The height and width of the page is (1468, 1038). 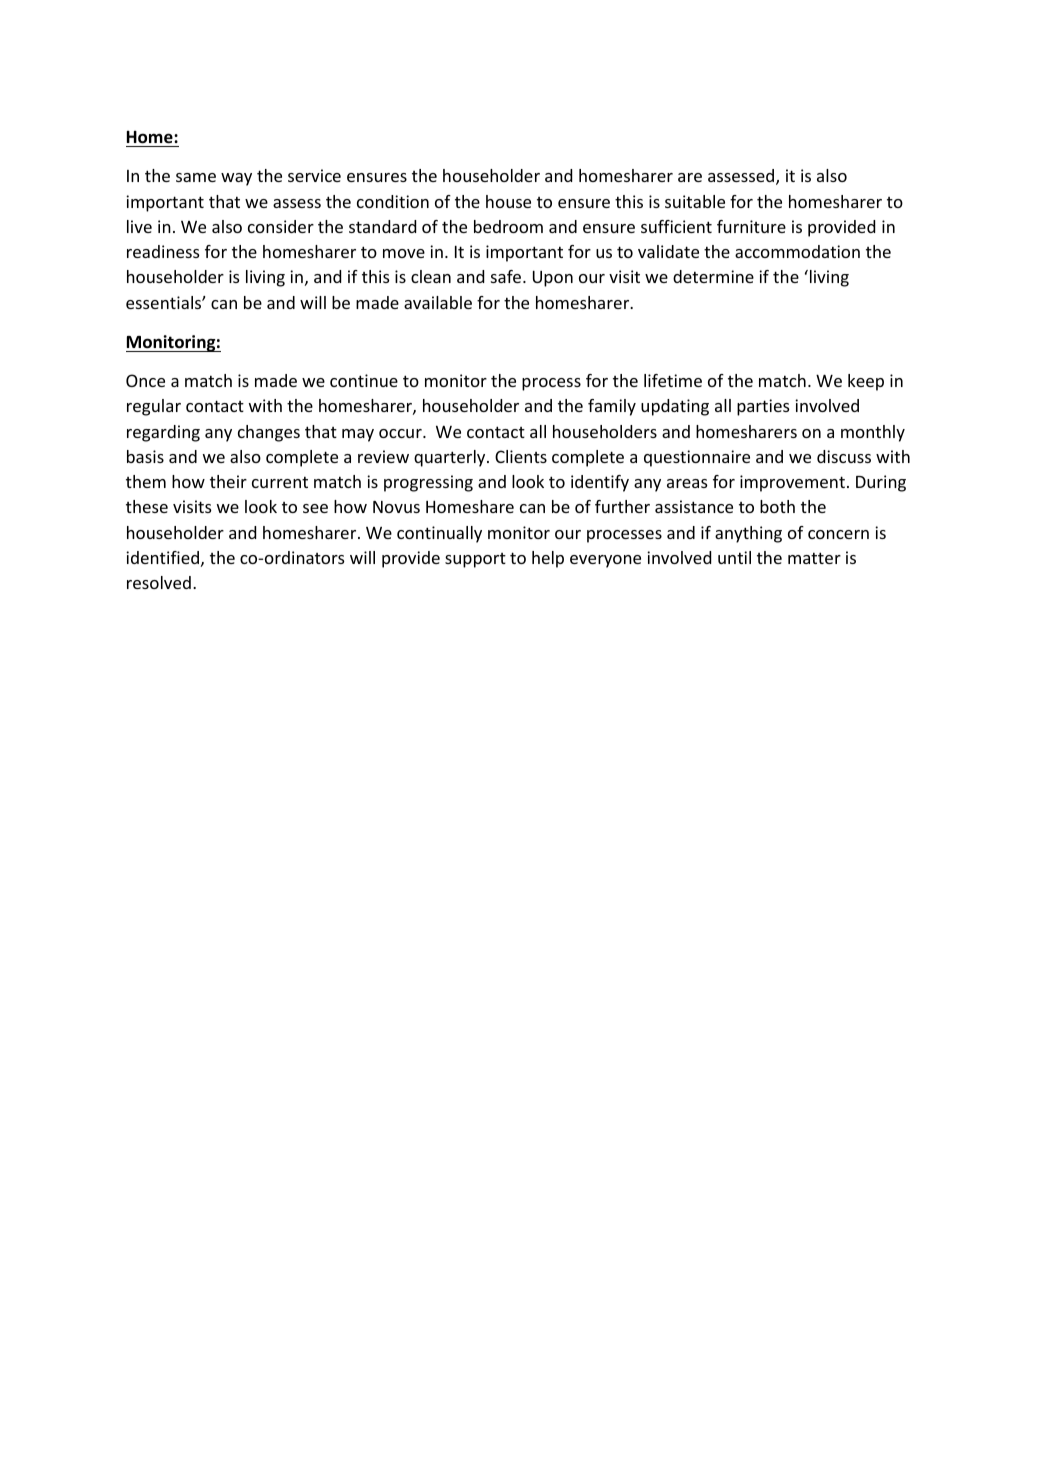 I want to click on readiness, so click(x=163, y=251).
